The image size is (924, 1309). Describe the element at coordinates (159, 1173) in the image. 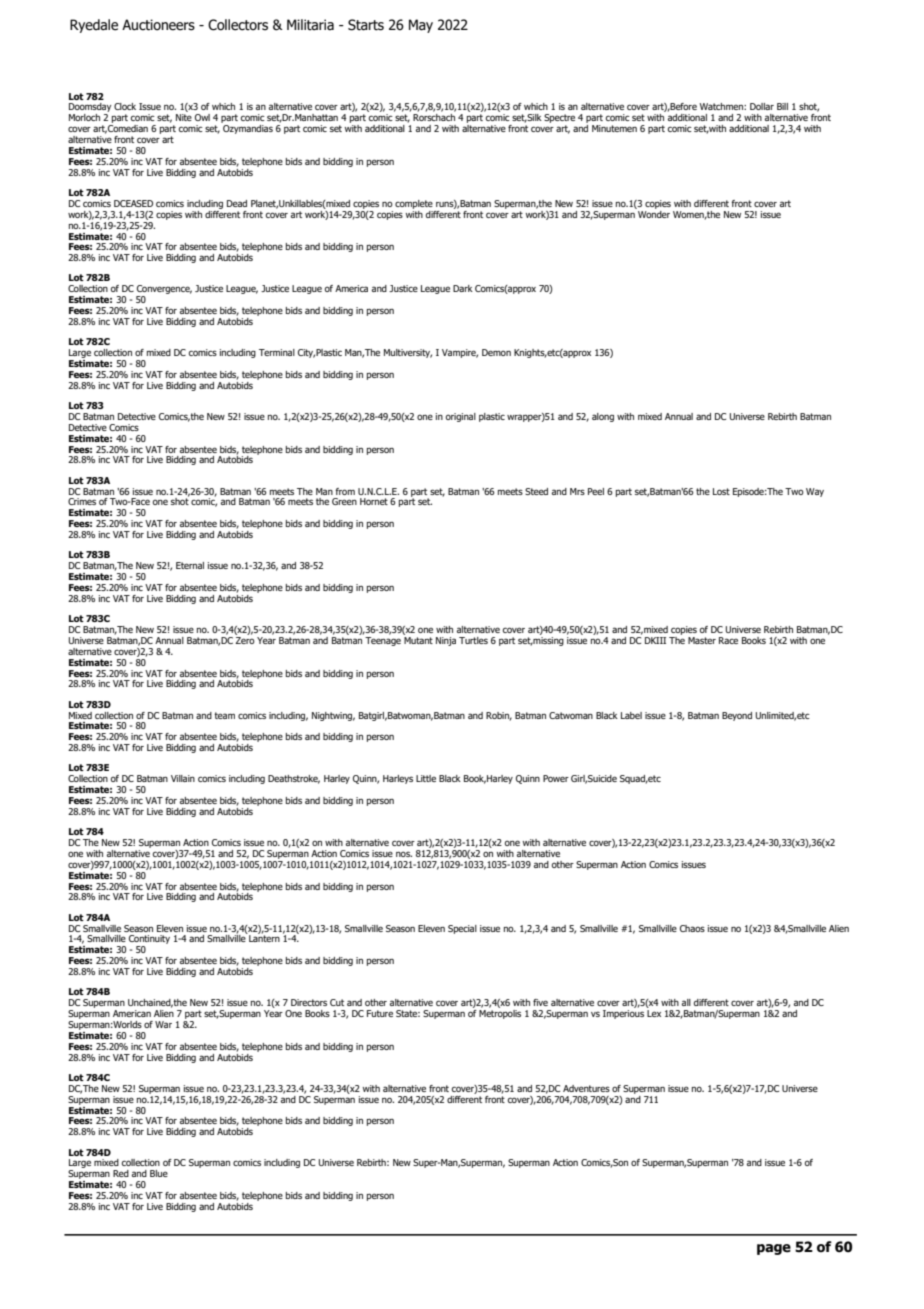

I see `Blue` at that location.
